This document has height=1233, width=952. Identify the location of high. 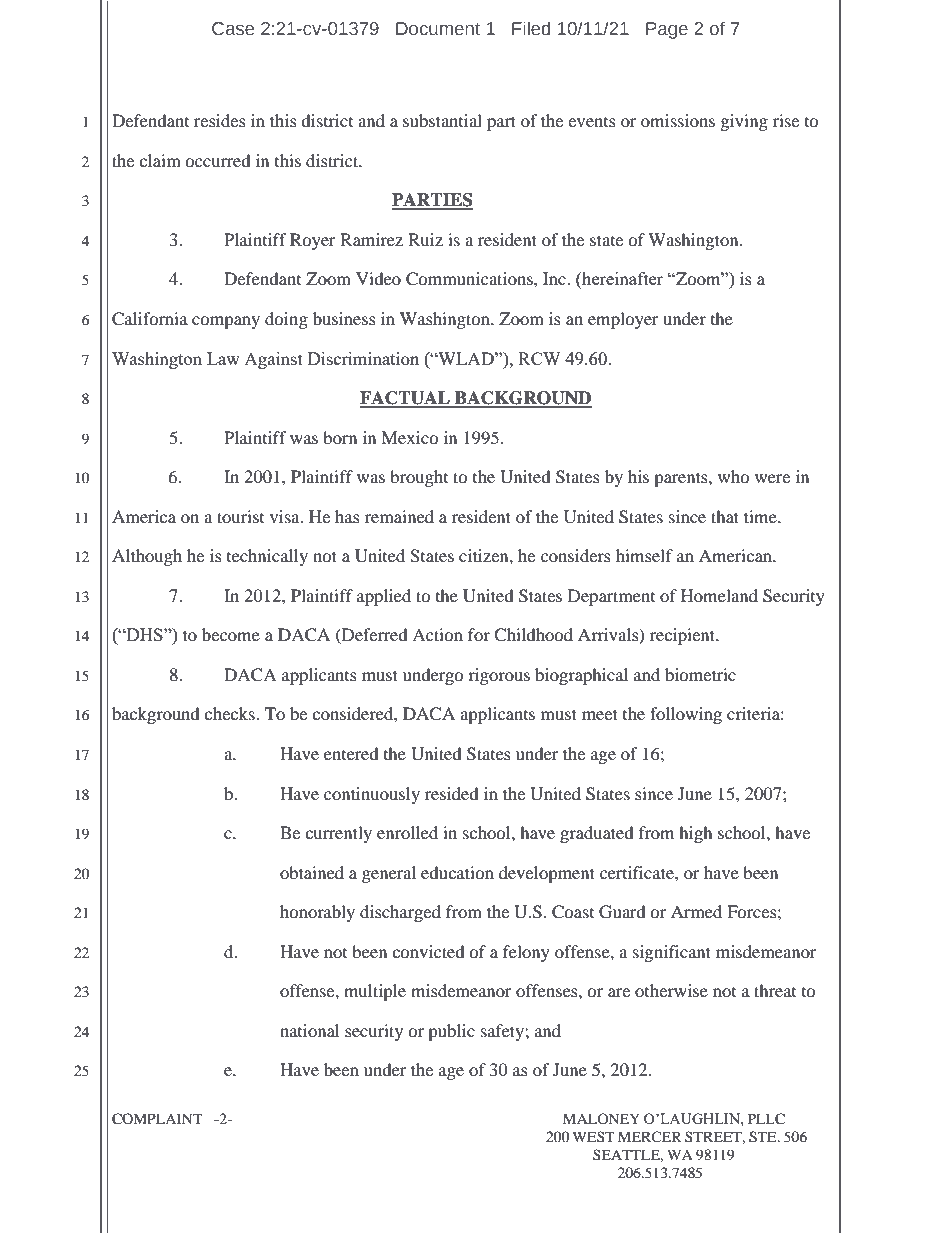
(696, 834).
